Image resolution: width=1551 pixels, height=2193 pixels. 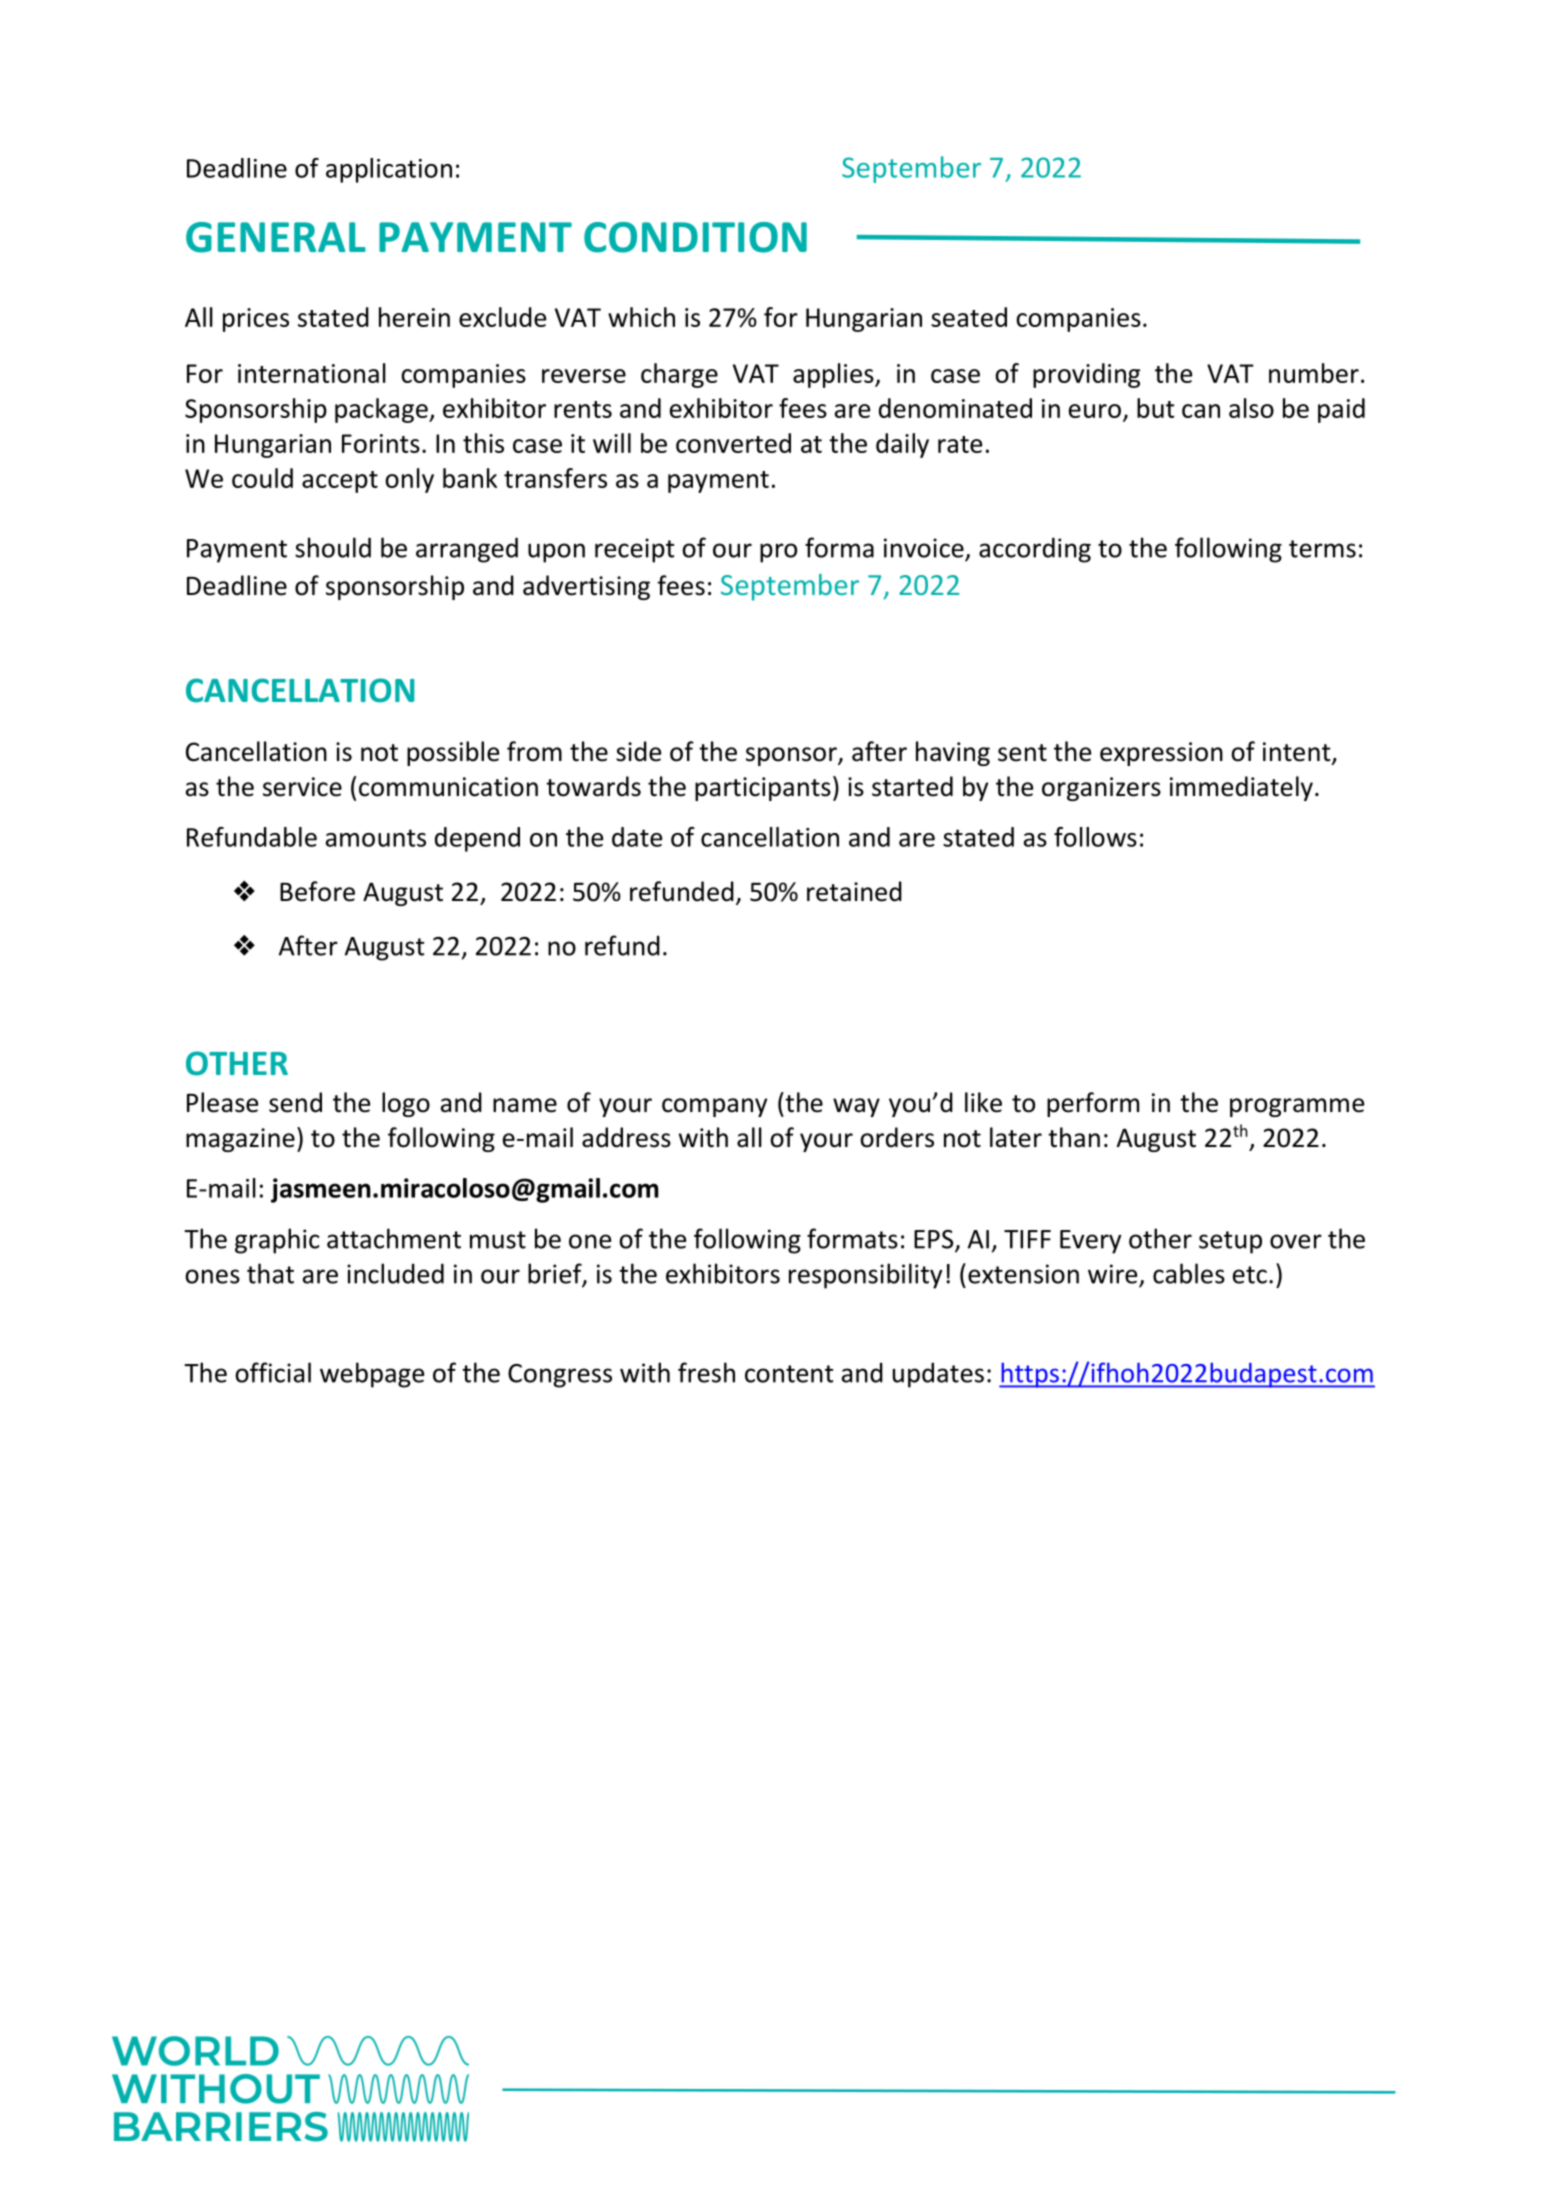 I want to click on webpage, so click(x=372, y=1375).
